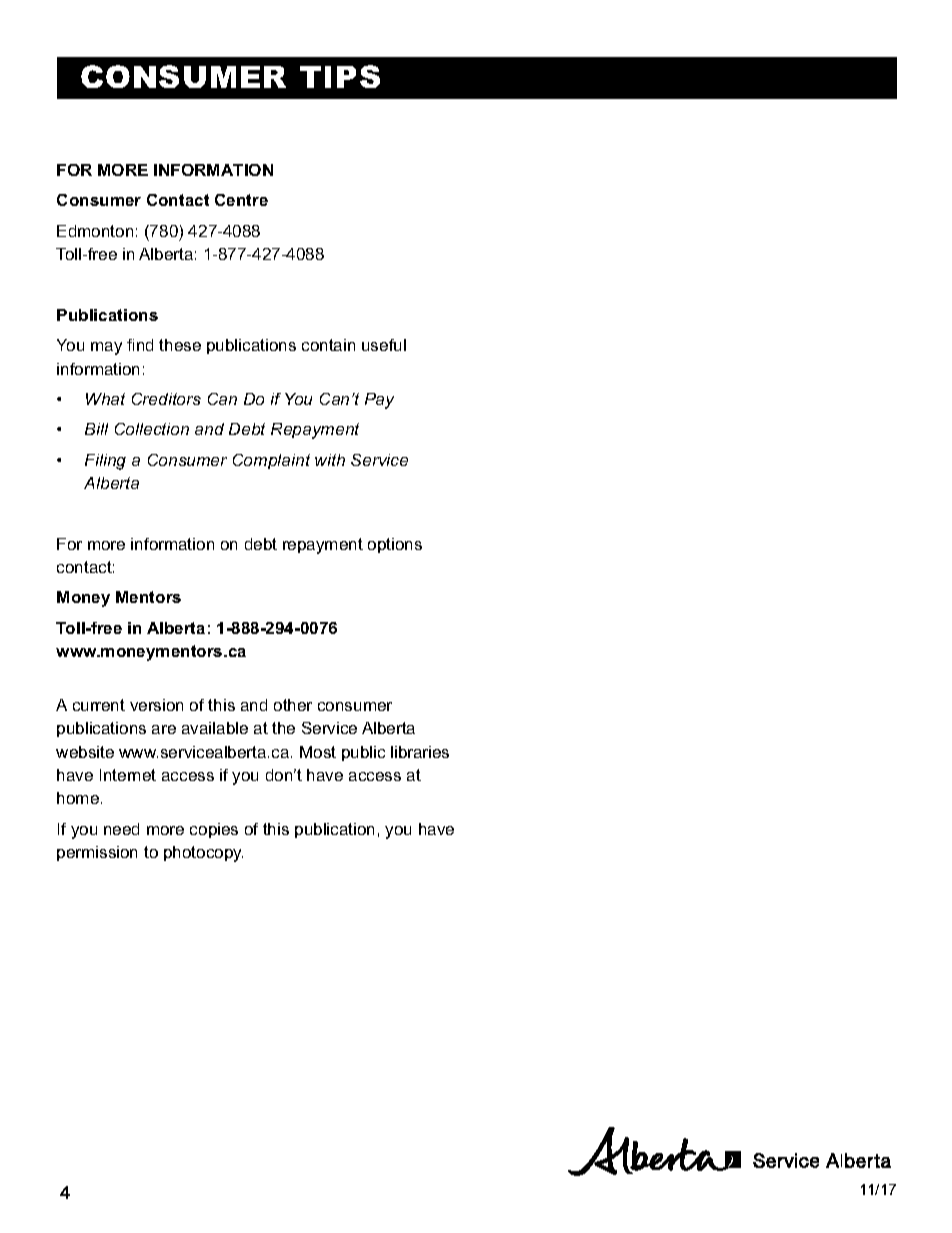  What do you see at coordinates (95, 231) in the document?
I see `Edmonton` at bounding box center [95, 231].
